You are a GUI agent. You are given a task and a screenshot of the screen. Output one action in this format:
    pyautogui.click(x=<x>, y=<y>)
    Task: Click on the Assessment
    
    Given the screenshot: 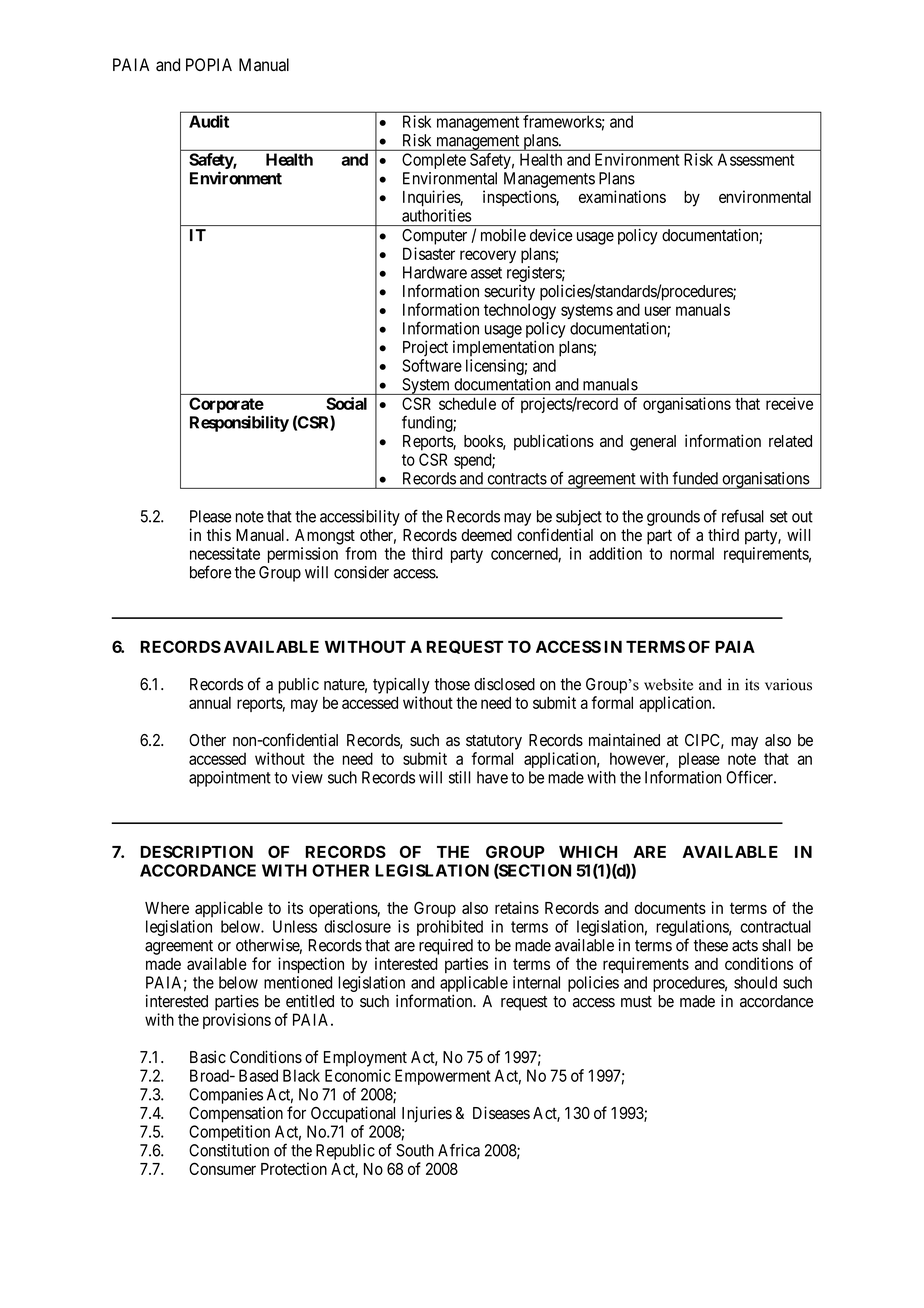 What is the action you would take?
    pyautogui.click(x=756, y=159)
